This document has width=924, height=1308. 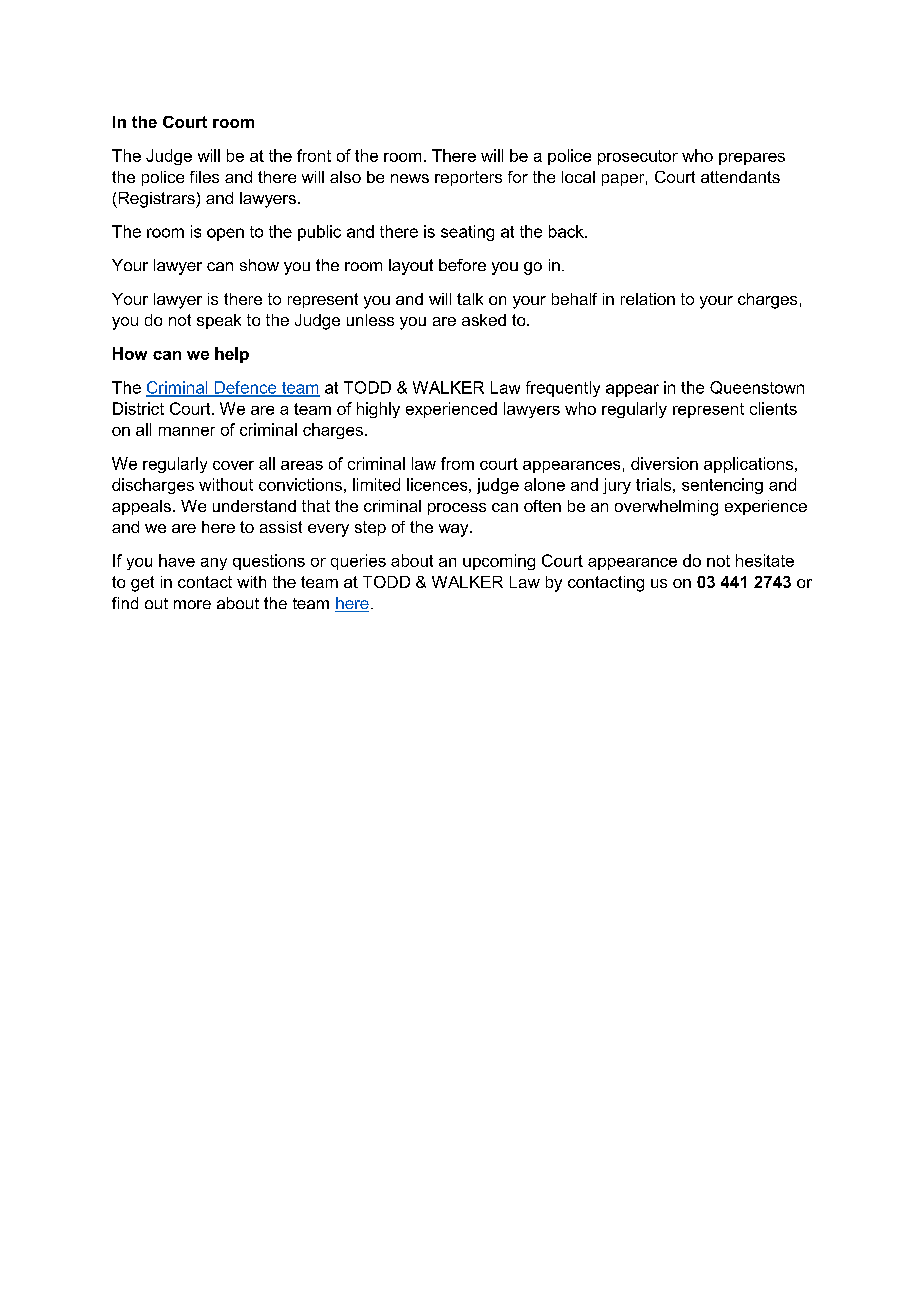 I want to click on more, so click(x=192, y=604).
